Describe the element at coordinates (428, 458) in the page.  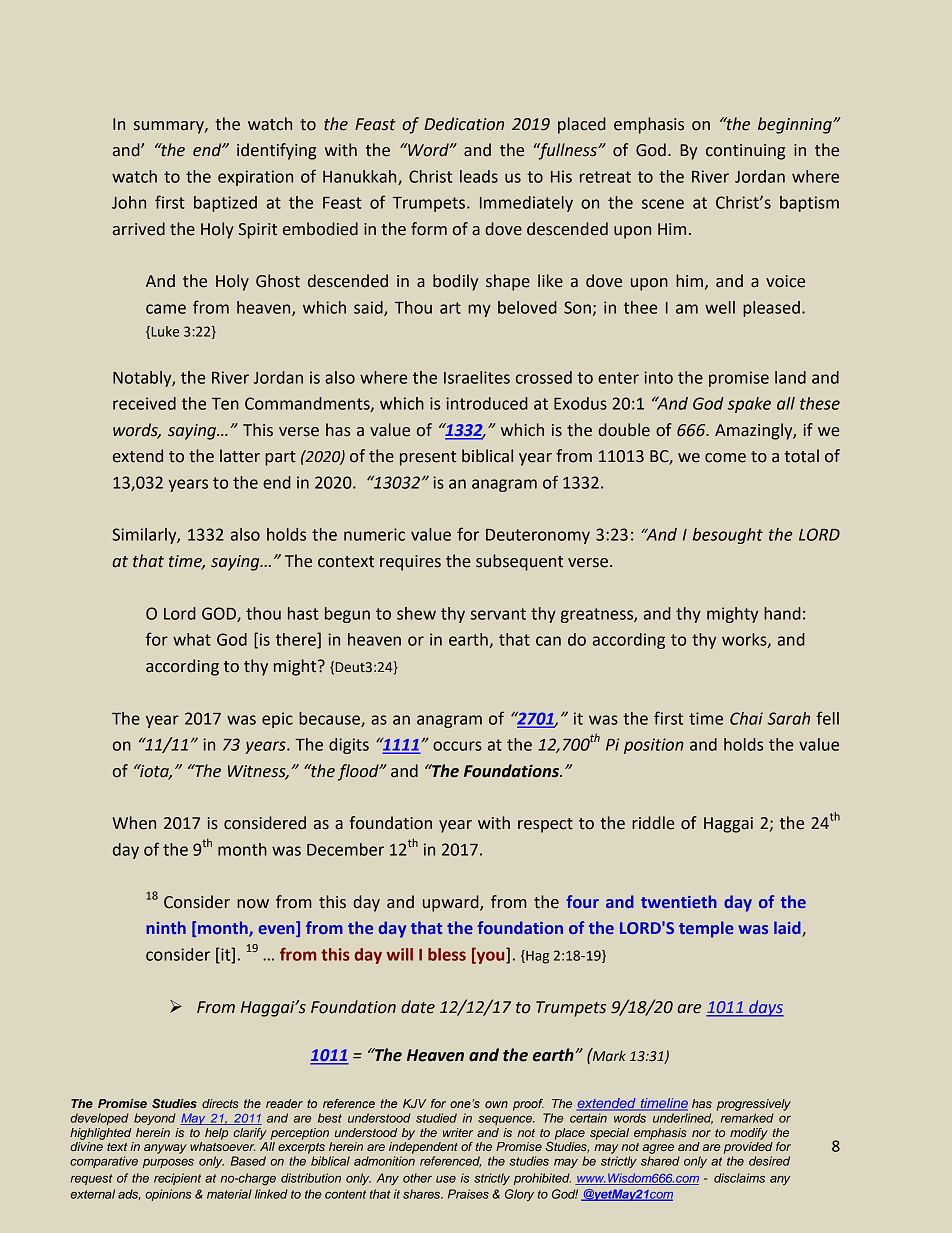
I see `present` at that location.
